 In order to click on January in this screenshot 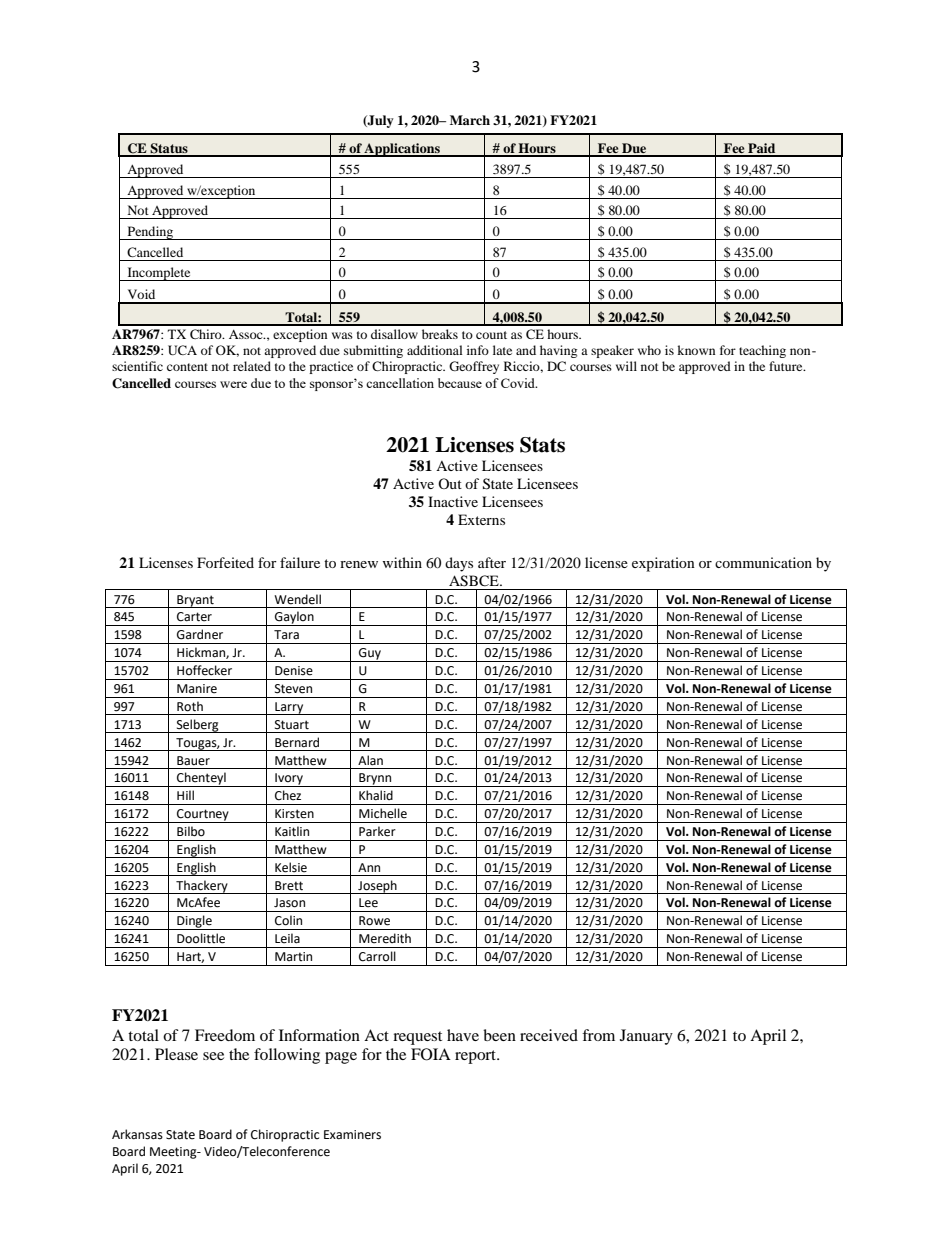, I will do `click(646, 1037)`.
